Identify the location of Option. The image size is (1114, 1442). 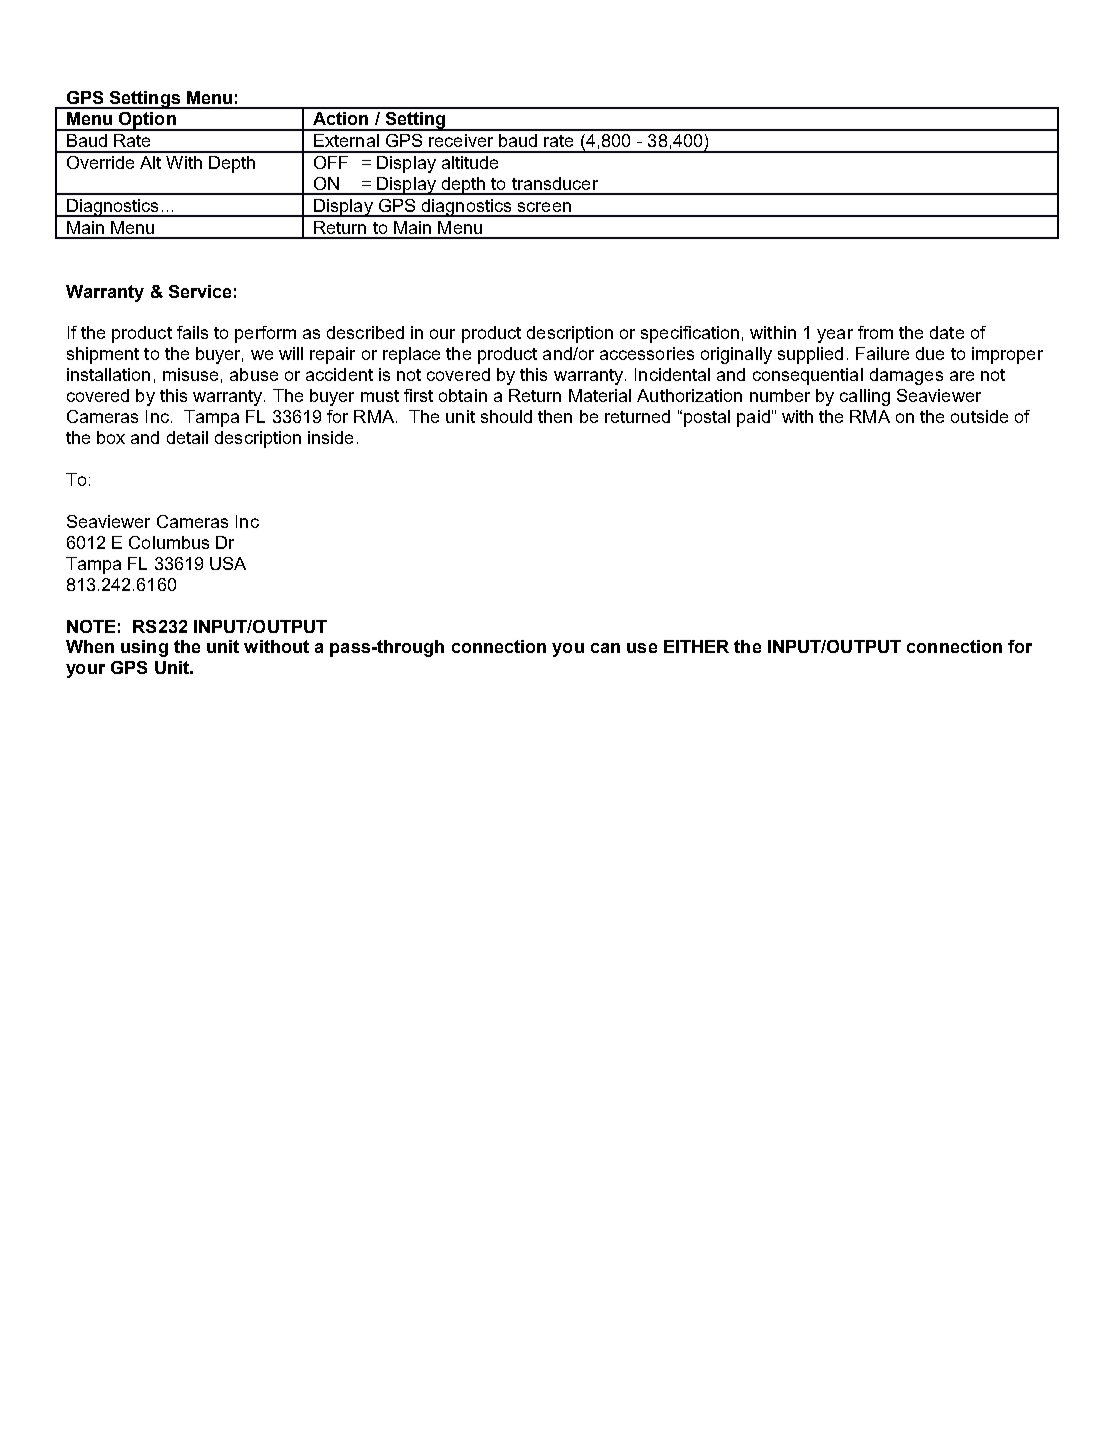
(147, 121).
